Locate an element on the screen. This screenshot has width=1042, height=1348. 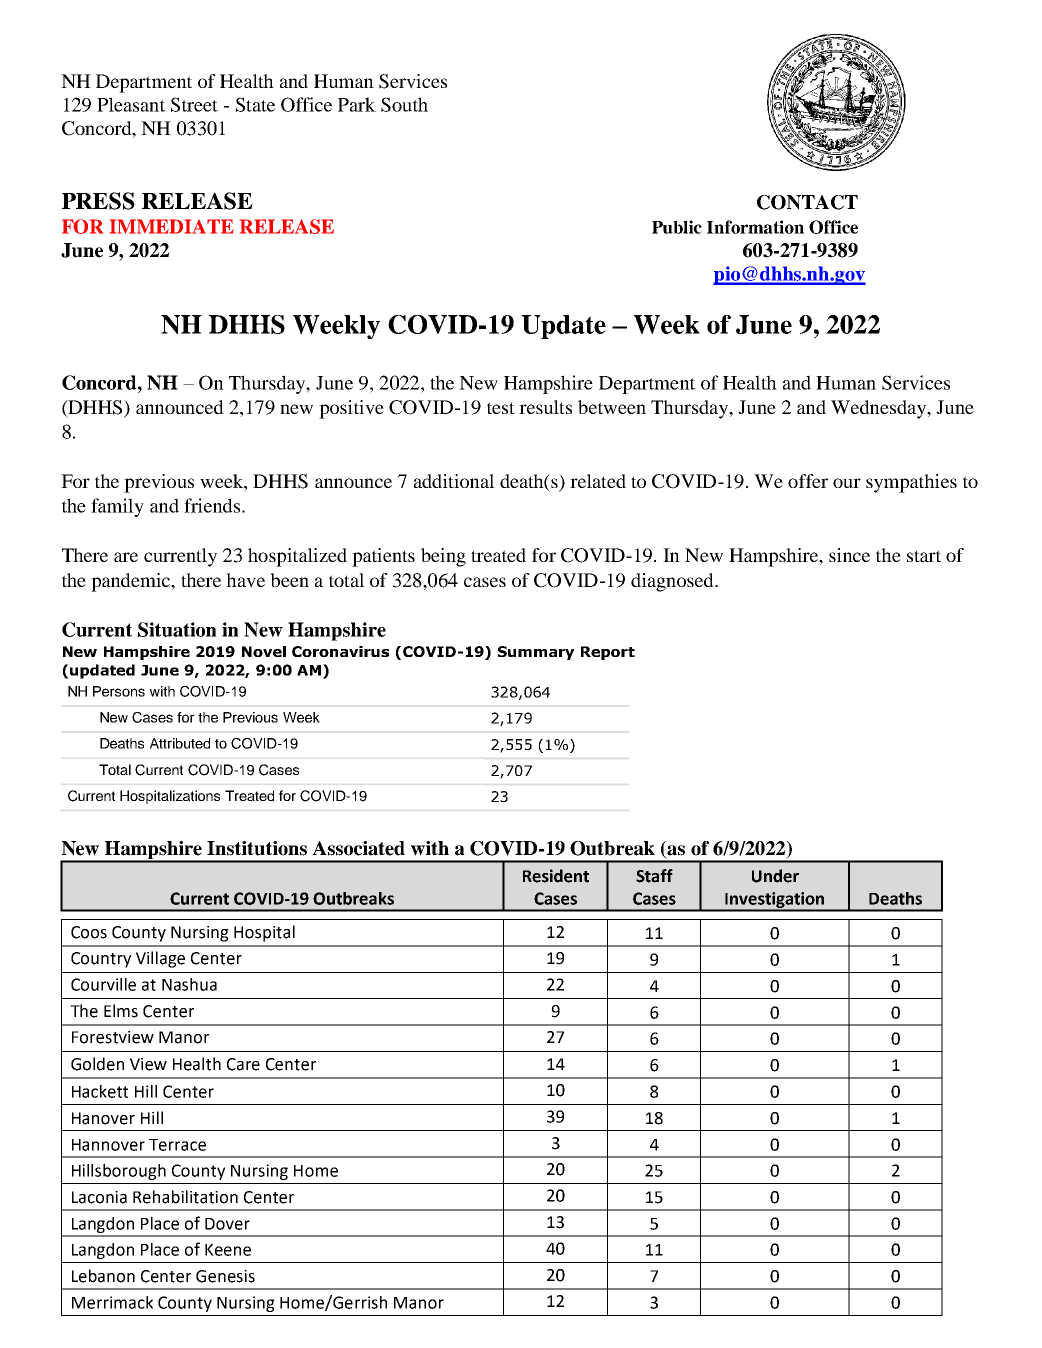
offer is located at coordinates (808, 481).
